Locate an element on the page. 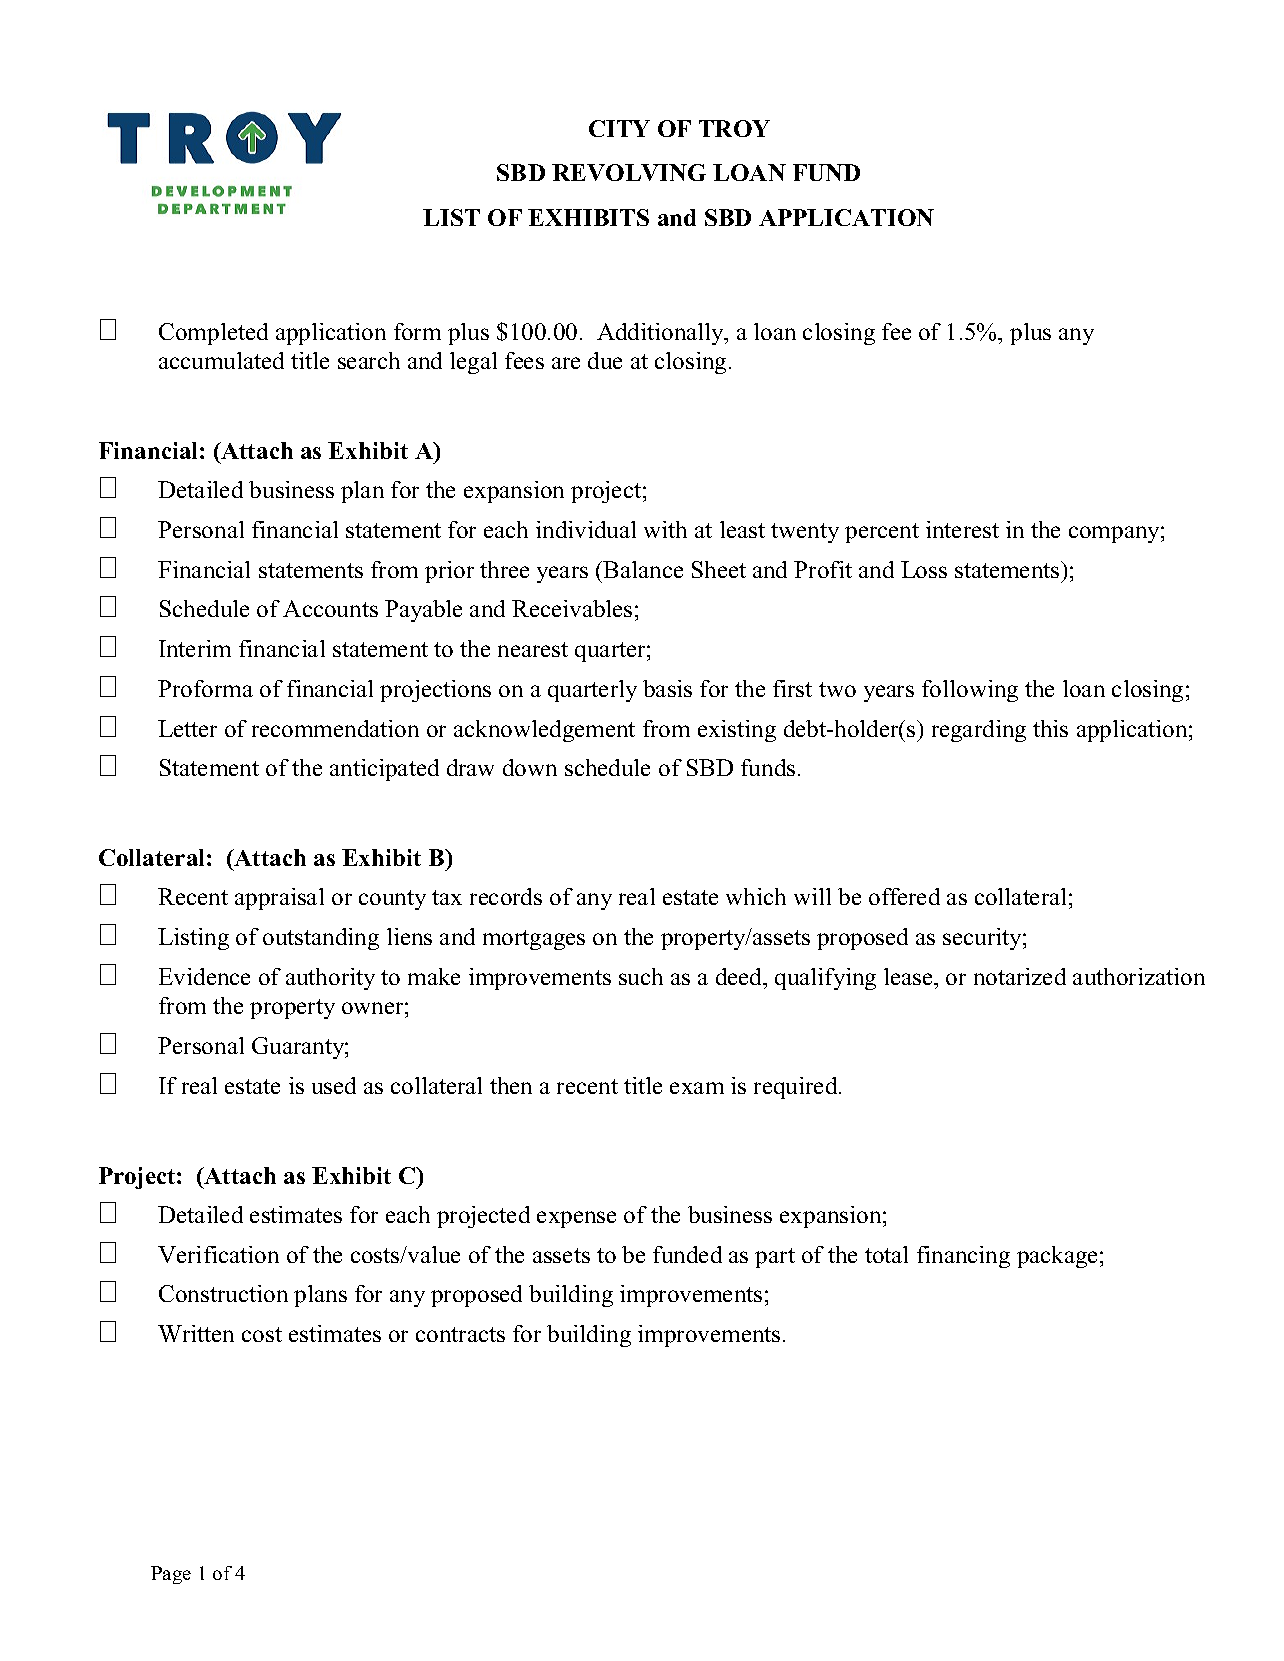 This document has width=1284, height=1661. REVOLVING is located at coordinates (629, 172).
